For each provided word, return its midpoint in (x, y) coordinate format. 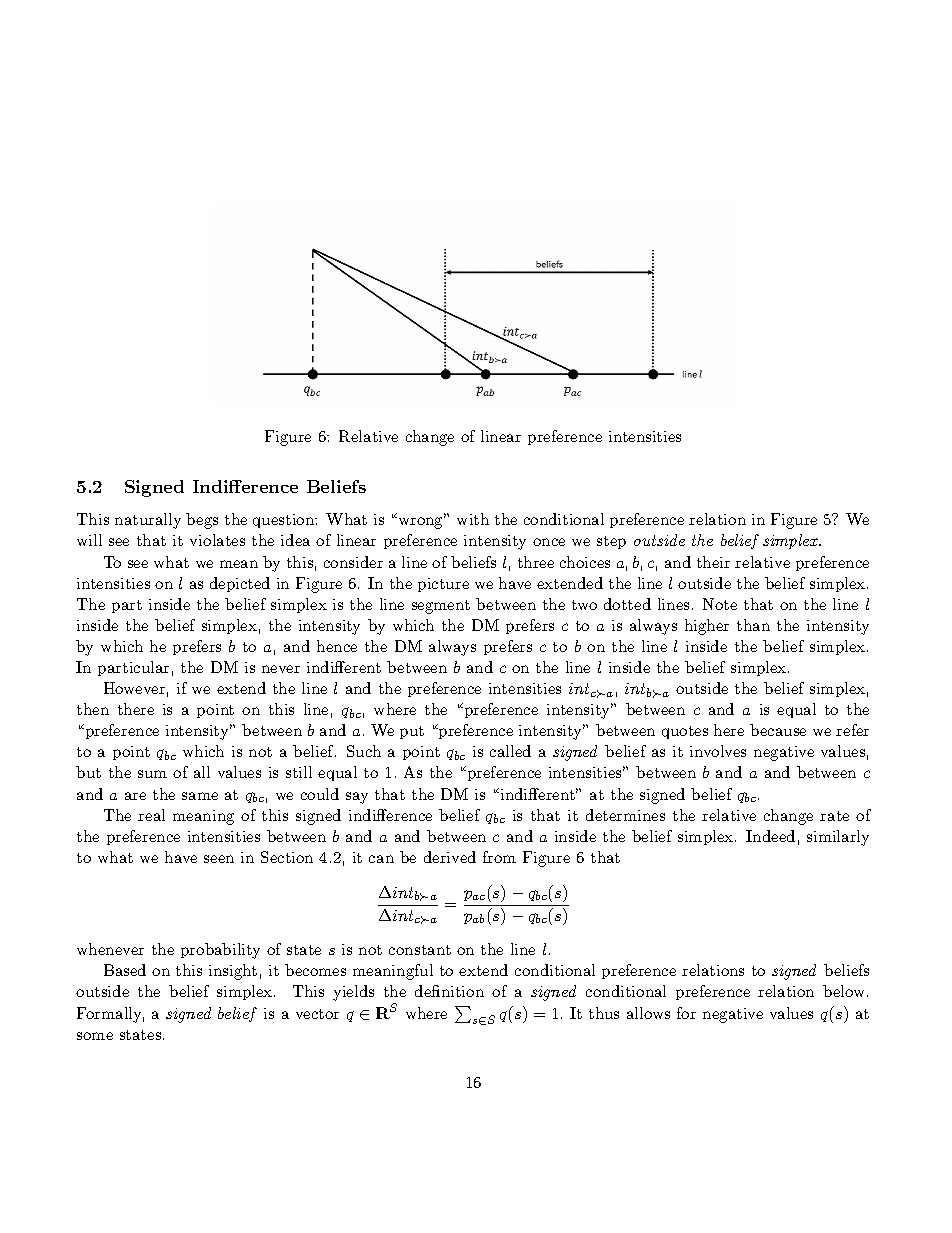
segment (441, 607)
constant (420, 950)
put (412, 732)
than (753, 625)
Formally (110, 1015)
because (778, 730)
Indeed (770, 836)
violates (217, 540)
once (549, 542)
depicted (240, 584)
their (713, 562)
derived (450, 857)
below (845, 991)
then (93, 709)
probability (220, 951)
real (151, 815)
